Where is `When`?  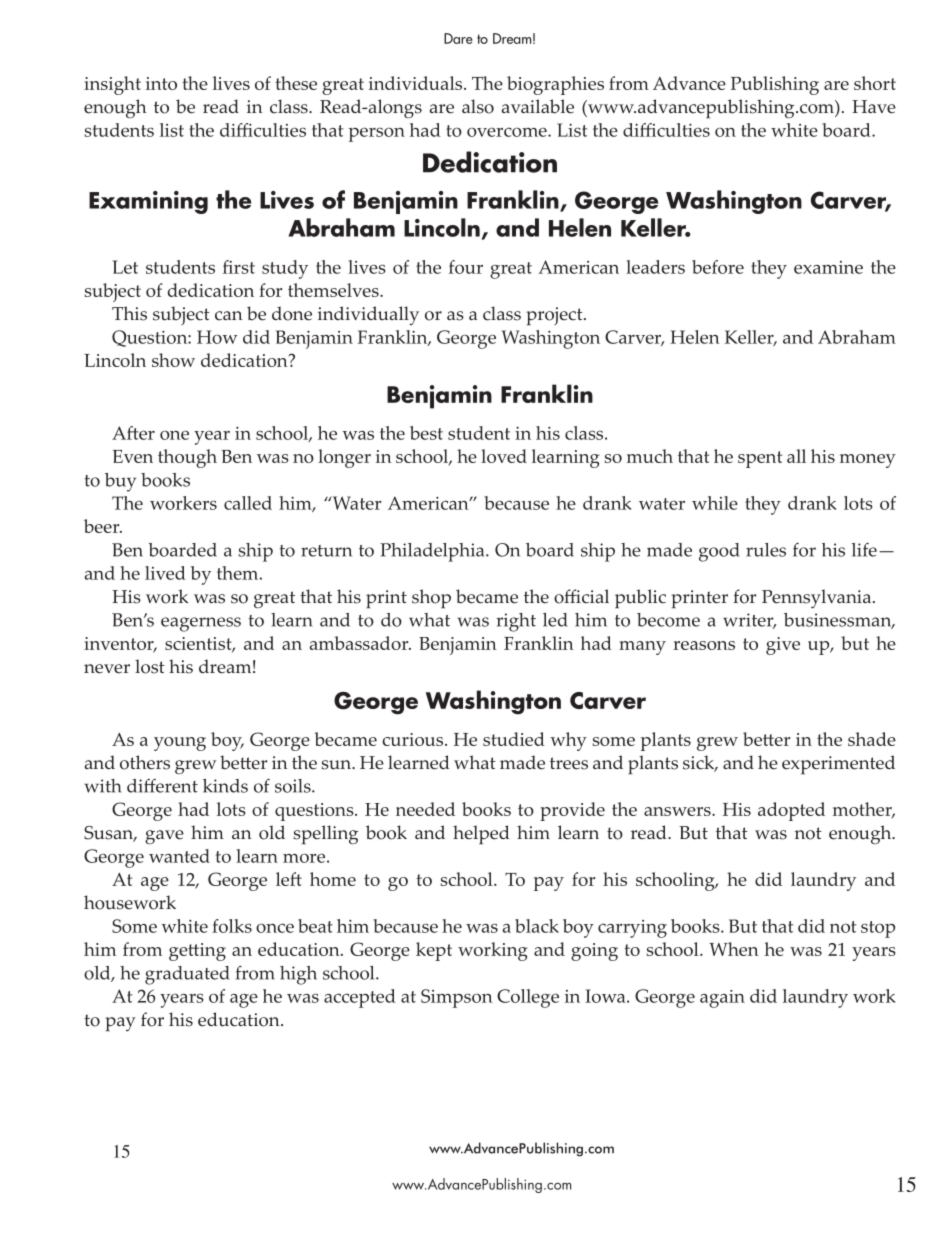
When is located at coordinates (734, 949).
